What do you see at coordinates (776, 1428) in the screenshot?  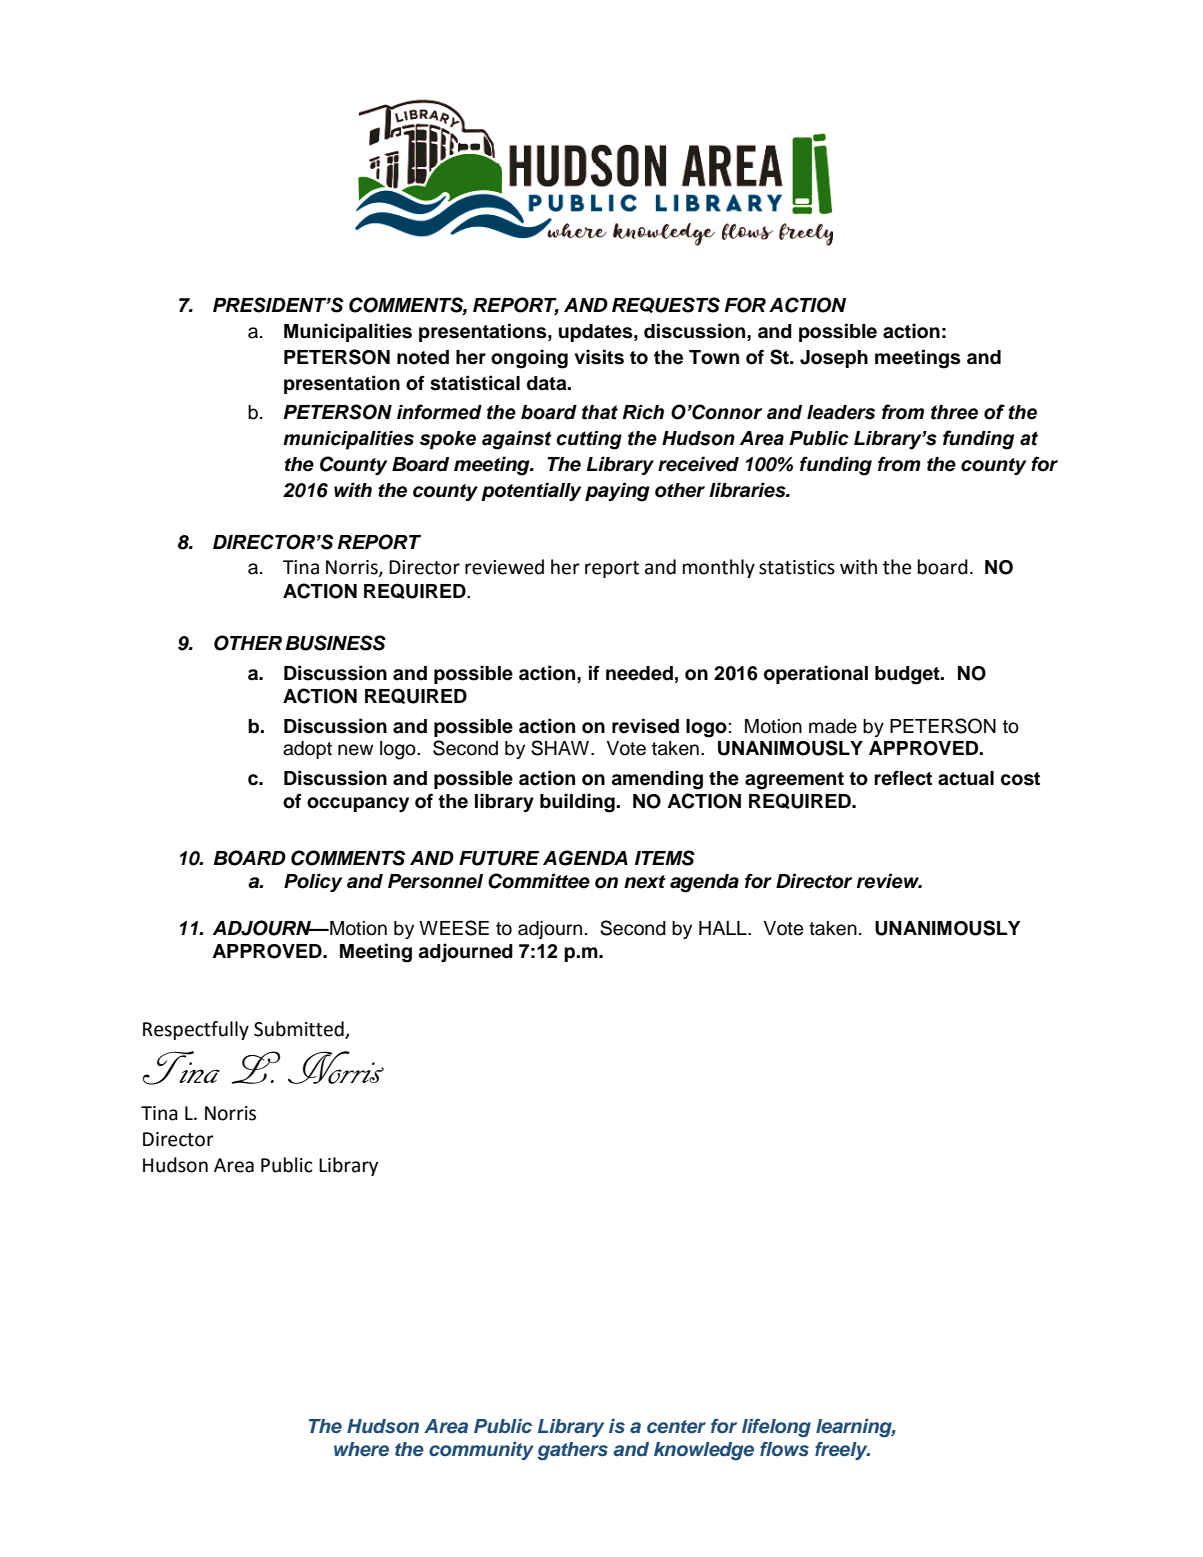 I see `lifelong` at bounding box center [776, 1428].
